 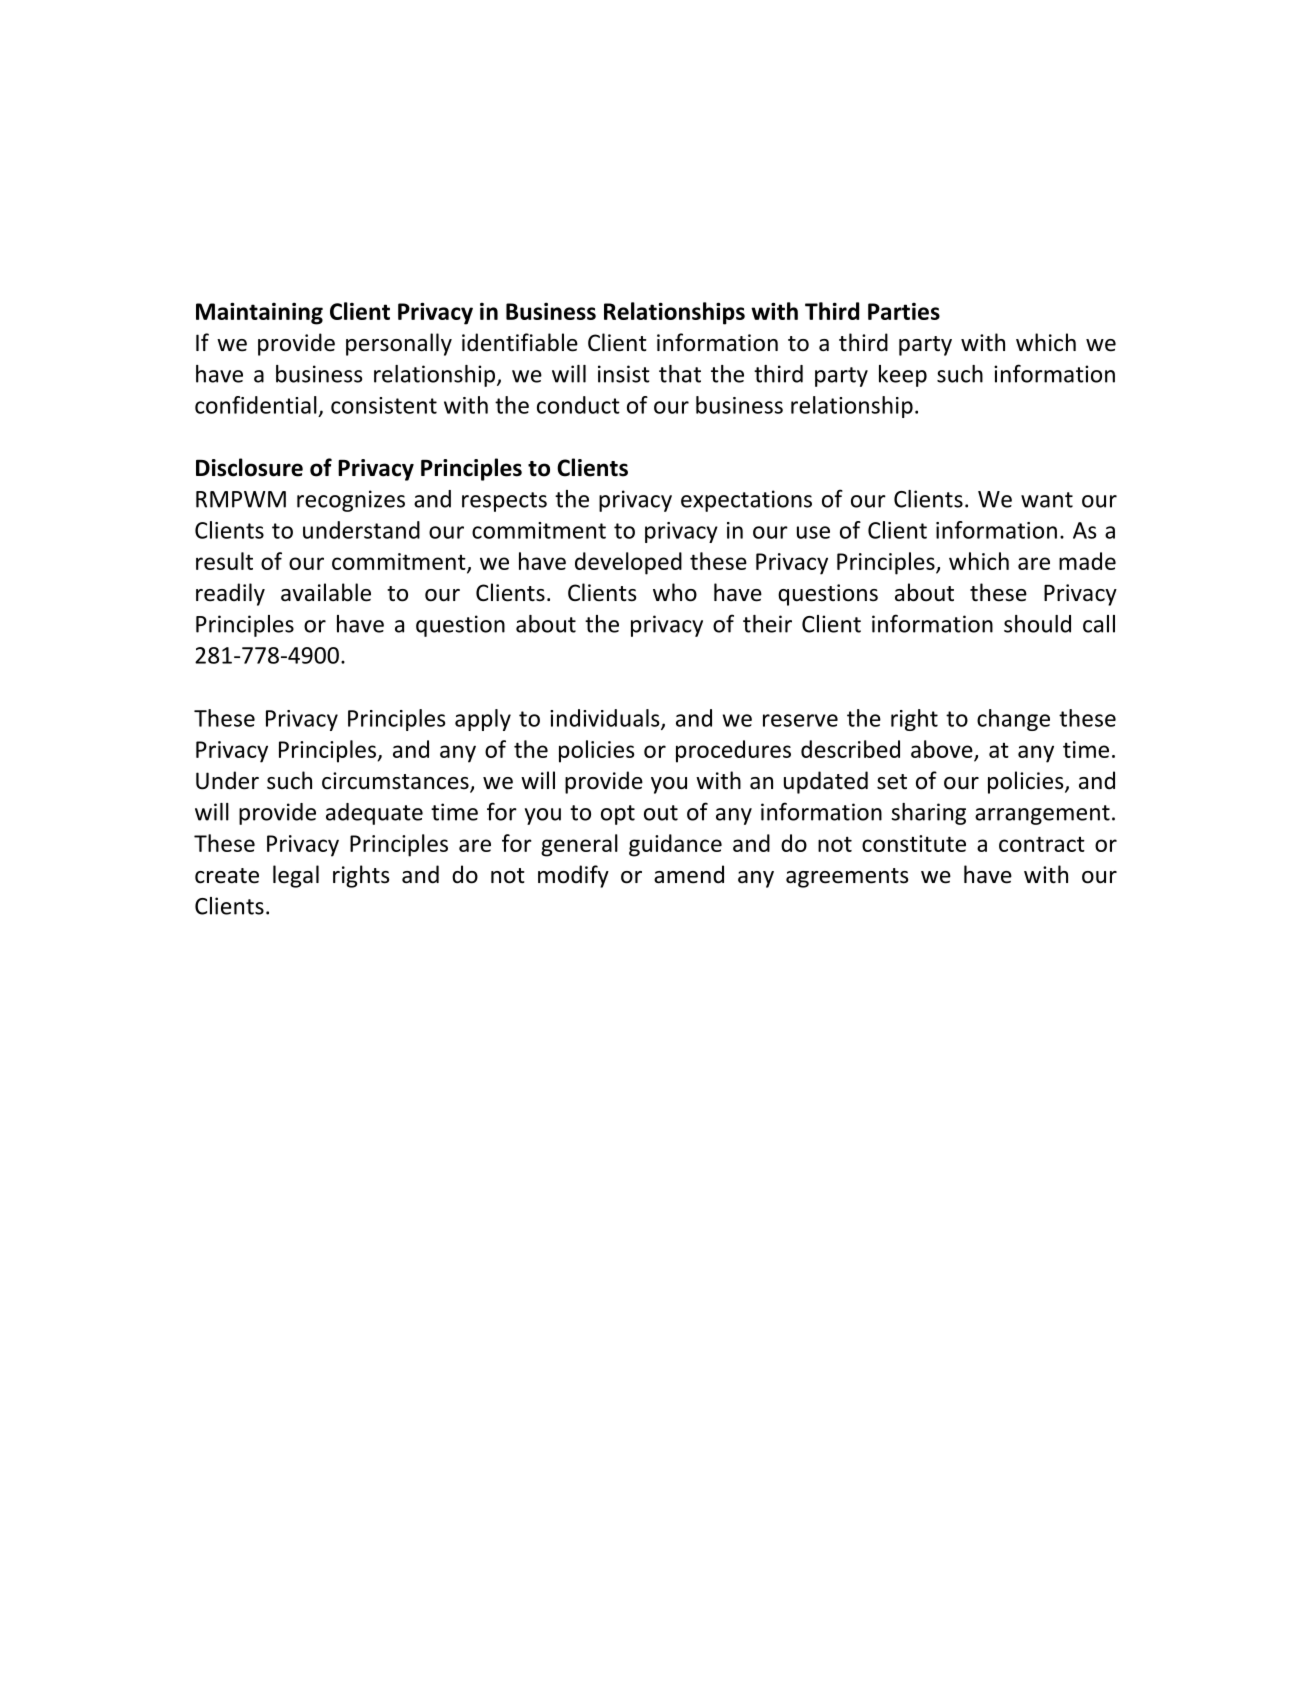 What do you see at coordinates (675, 592) in the document?
I see `who` at bounding box center [675, 592].
